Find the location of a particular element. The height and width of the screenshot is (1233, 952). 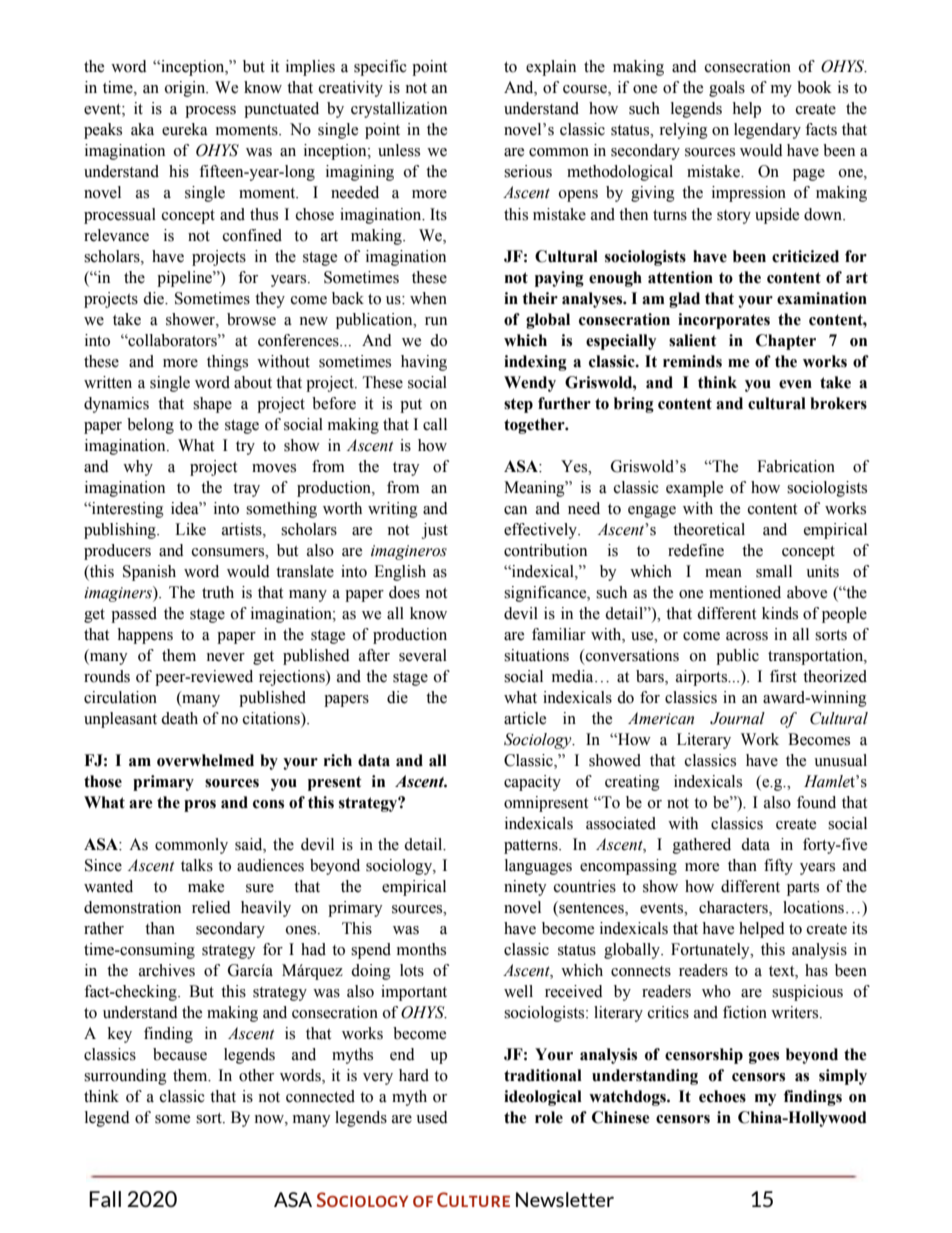

Fall is located at coordinates (105, 1199).
